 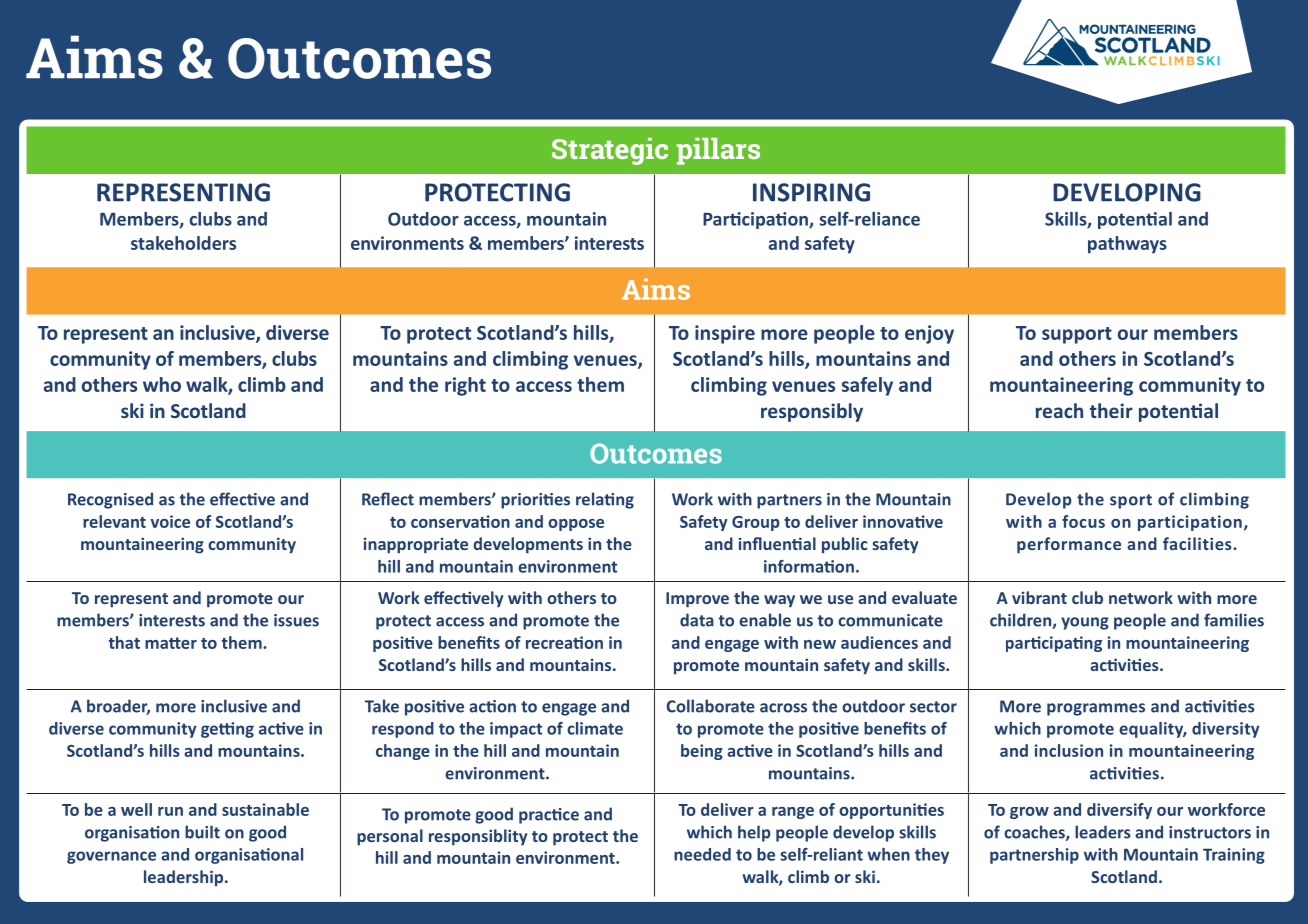 What do you see at coordinates (1127, 245) in the document?
I see `pathways` at bounding box center [1127, 245].
